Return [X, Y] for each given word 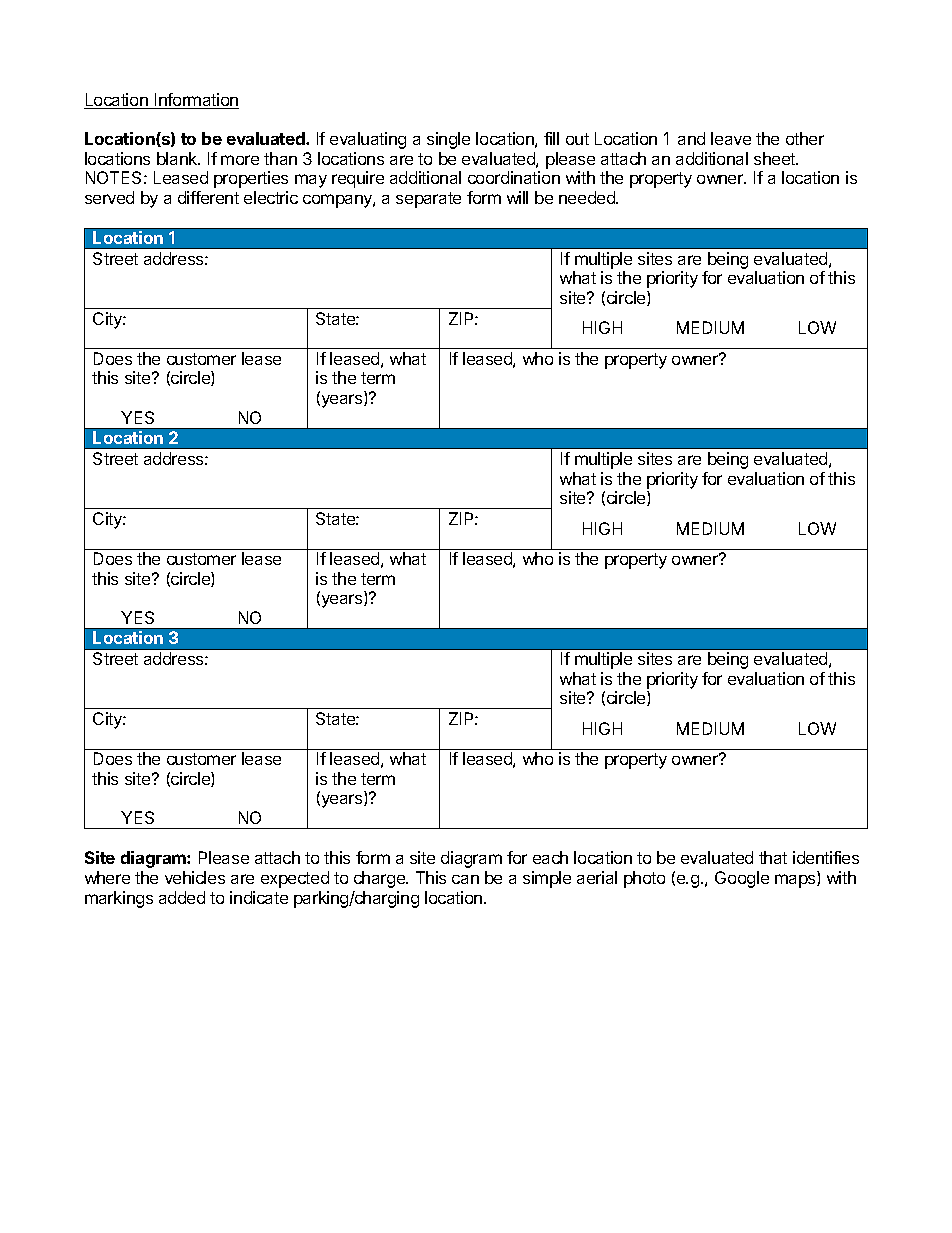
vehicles [195, 877]
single [448, 140]
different [208, 197]
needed [588, 197]
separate [428, 200]
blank [178, 158]
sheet [776, 158]
